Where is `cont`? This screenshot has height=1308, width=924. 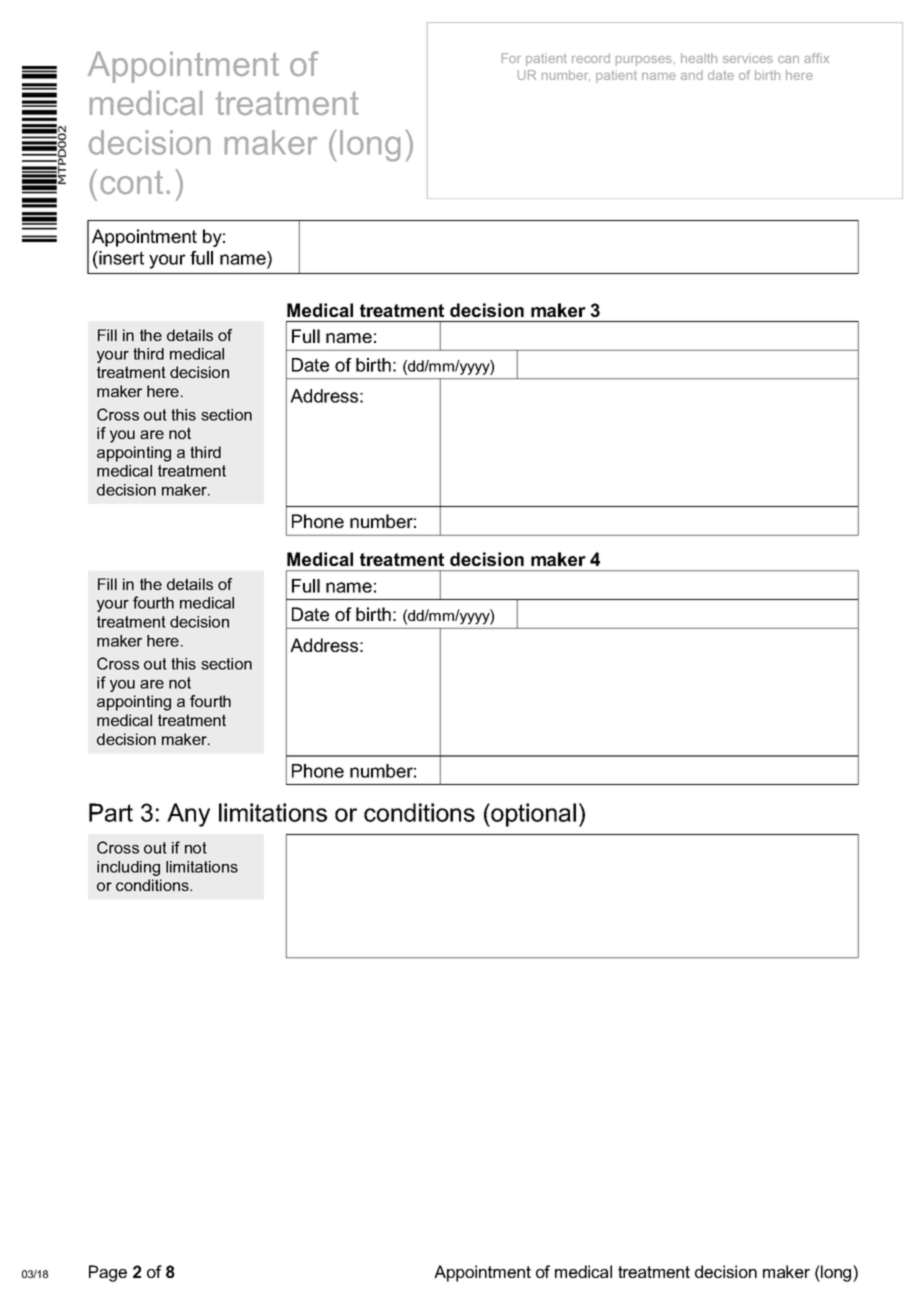 cont is located at coordinates (132, 182).
